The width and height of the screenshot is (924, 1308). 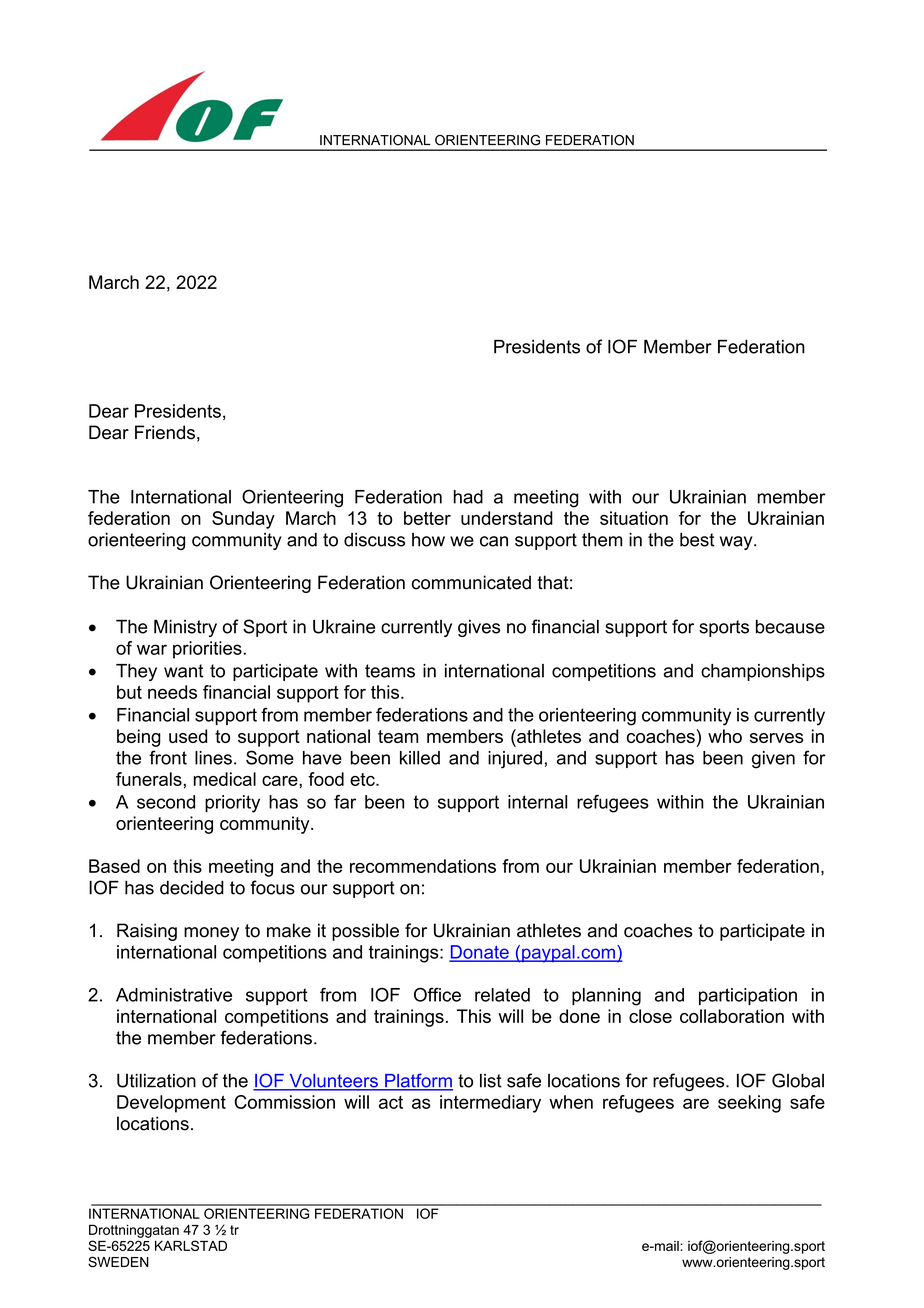 What do you see at coordinates (748, 996) in the screenshot?
I see `participation` at bounding box center [748, 996].
